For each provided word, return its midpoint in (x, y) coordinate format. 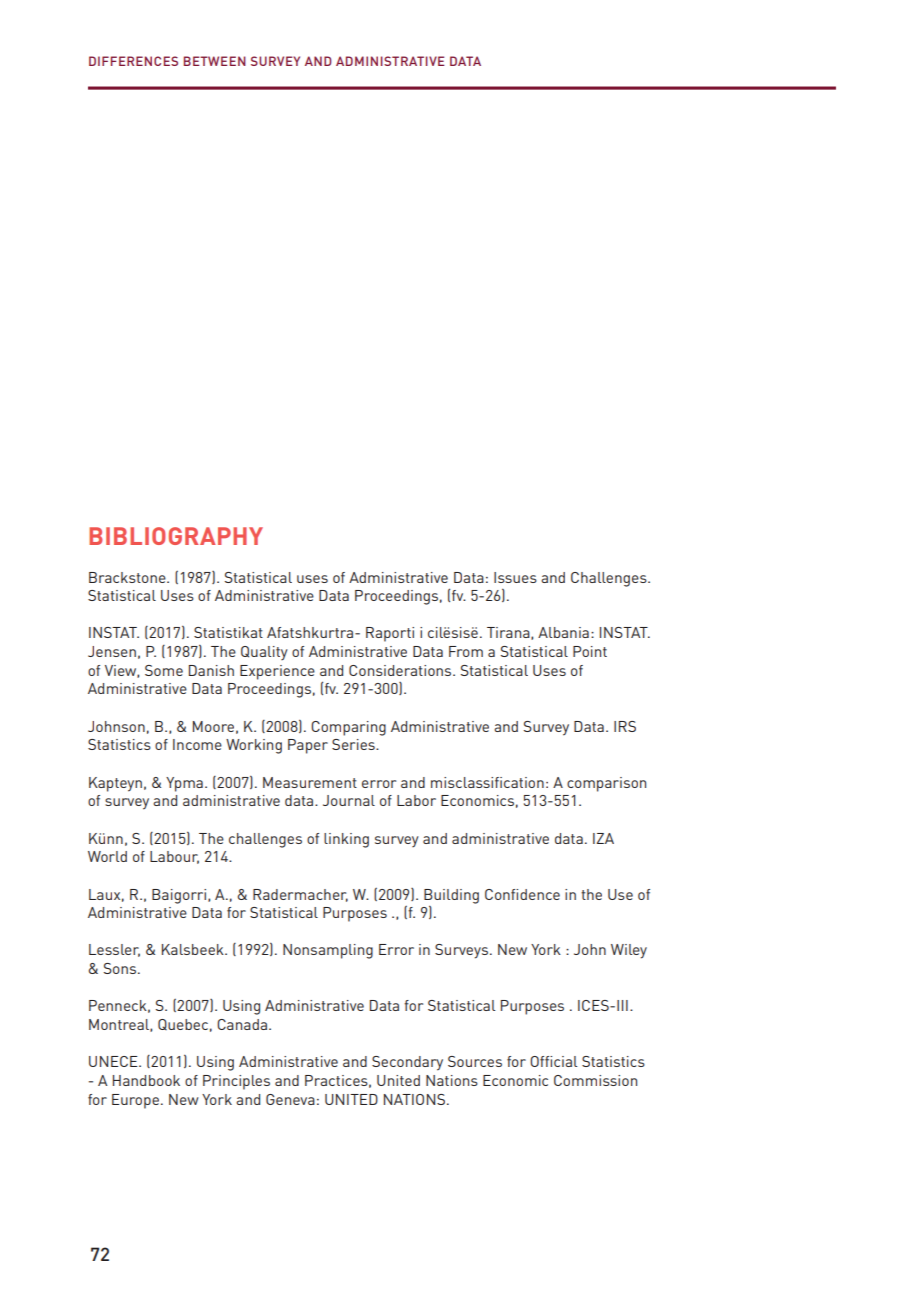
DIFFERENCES (133, 61)
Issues (515, 577)
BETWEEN (215, 61)
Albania (563, 632)
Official (553, 1061)
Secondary (407, 1063)
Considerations (401, 670)
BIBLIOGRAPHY (176, 536)
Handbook (146, 1080)
